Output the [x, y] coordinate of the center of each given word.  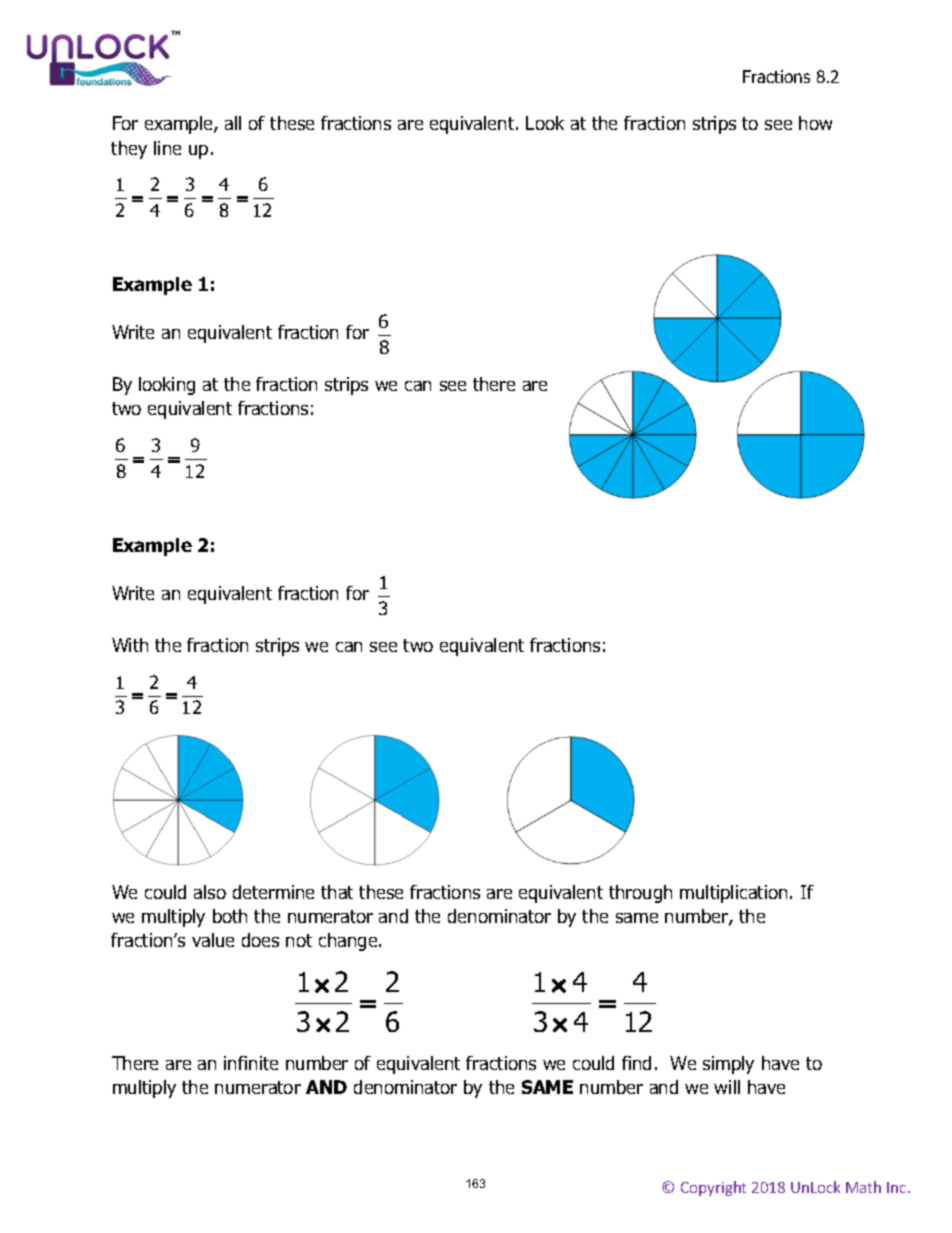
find [636, 1063]
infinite [251, 1063]
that [337, 892]
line [167, 148]
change [349, 942]
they [129, 150]
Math [863, 1187]
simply [728, 1065]
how [815, 123]
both [230, 916]
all [233, 123]
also [210, 892]
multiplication [733, 894]
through [640, 894]
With [130, 645]
